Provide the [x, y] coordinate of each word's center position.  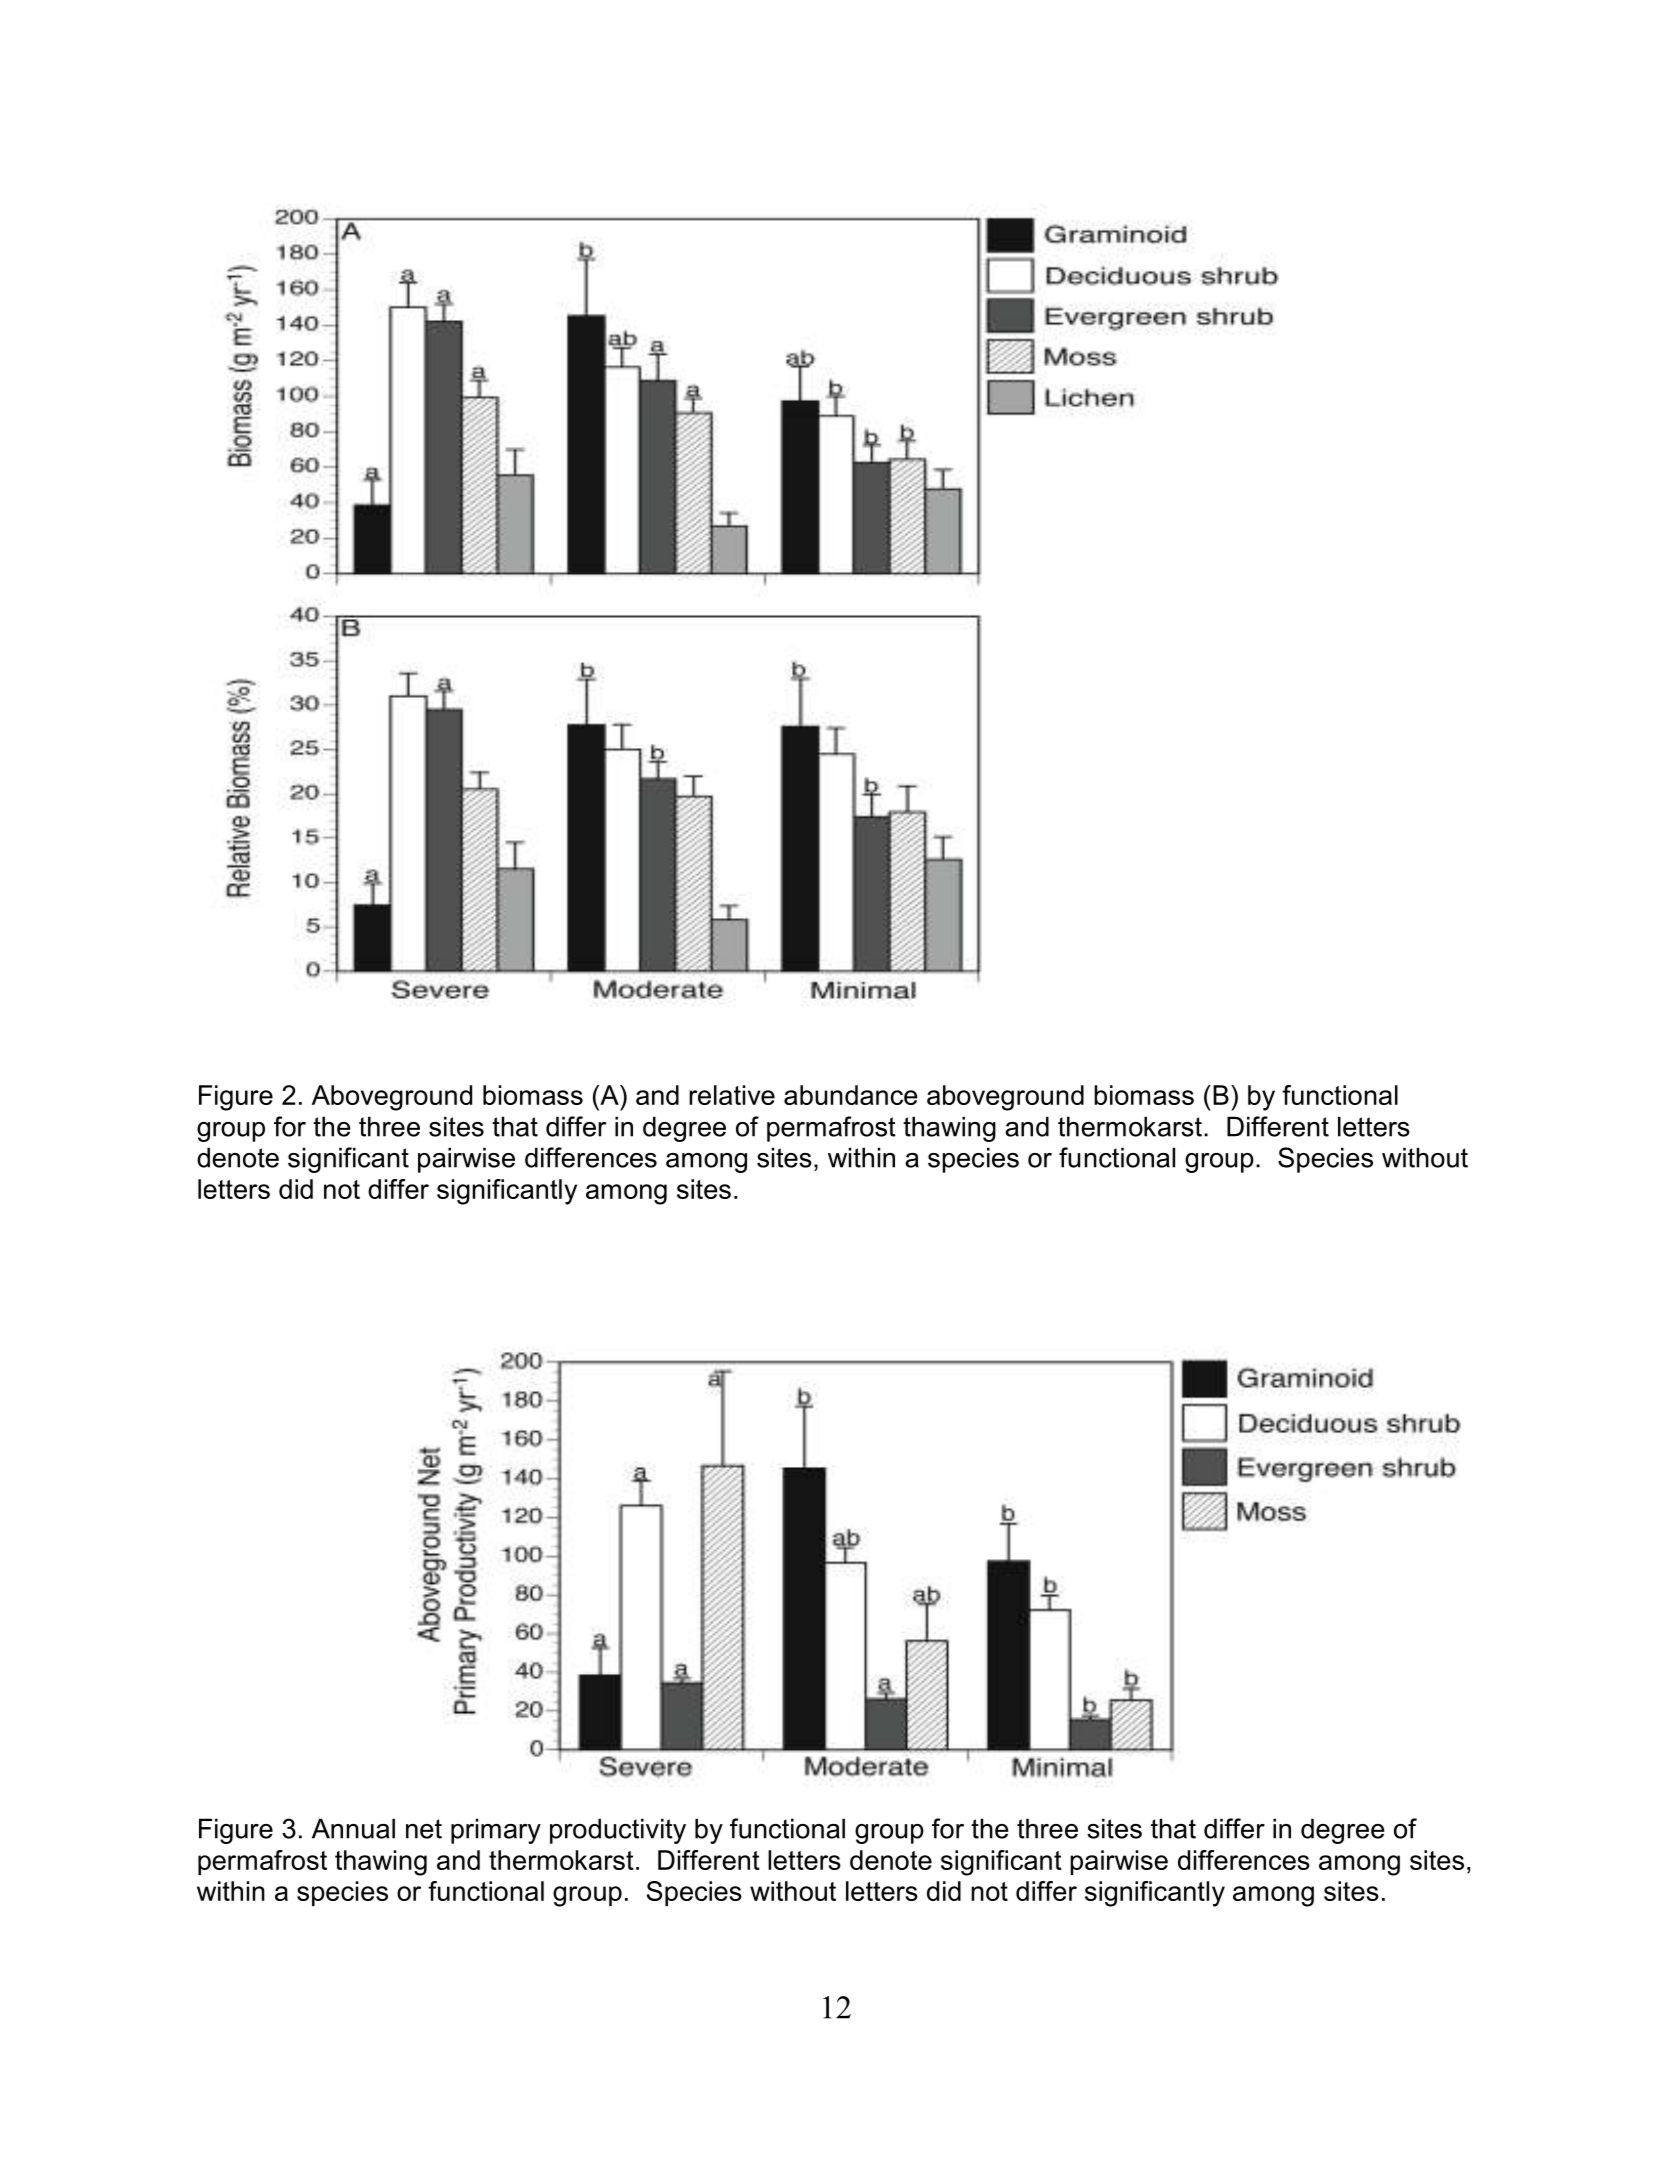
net [424, 1829]
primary [496, 1831]
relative [732, 1095]
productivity [618, 1831]
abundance [851, 1095]
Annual [353, 1828]
